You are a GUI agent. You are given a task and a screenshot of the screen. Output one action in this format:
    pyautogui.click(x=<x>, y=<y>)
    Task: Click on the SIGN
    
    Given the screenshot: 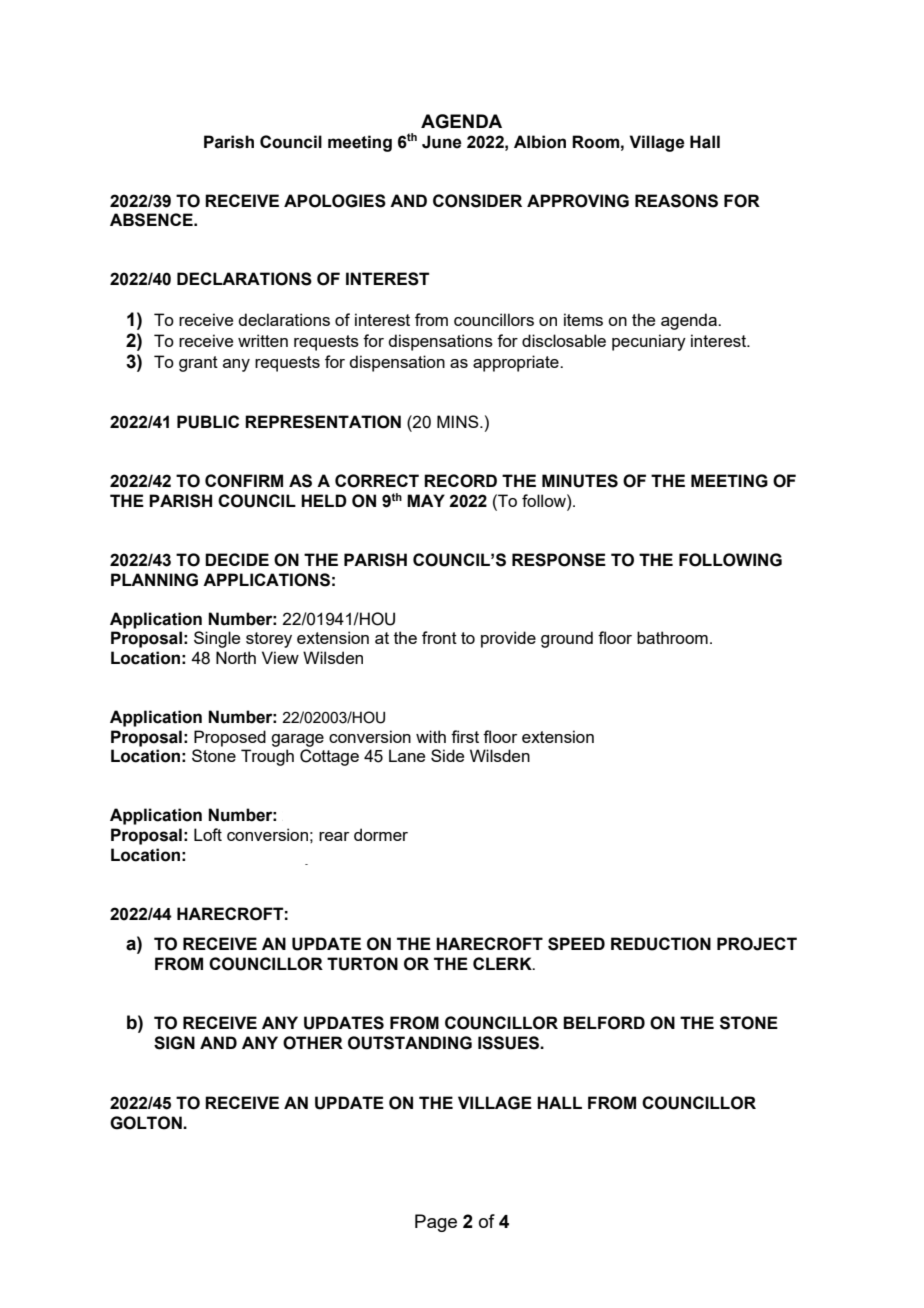 What is the action you would take?
    pyautogui.click(x=174, y=1043)
